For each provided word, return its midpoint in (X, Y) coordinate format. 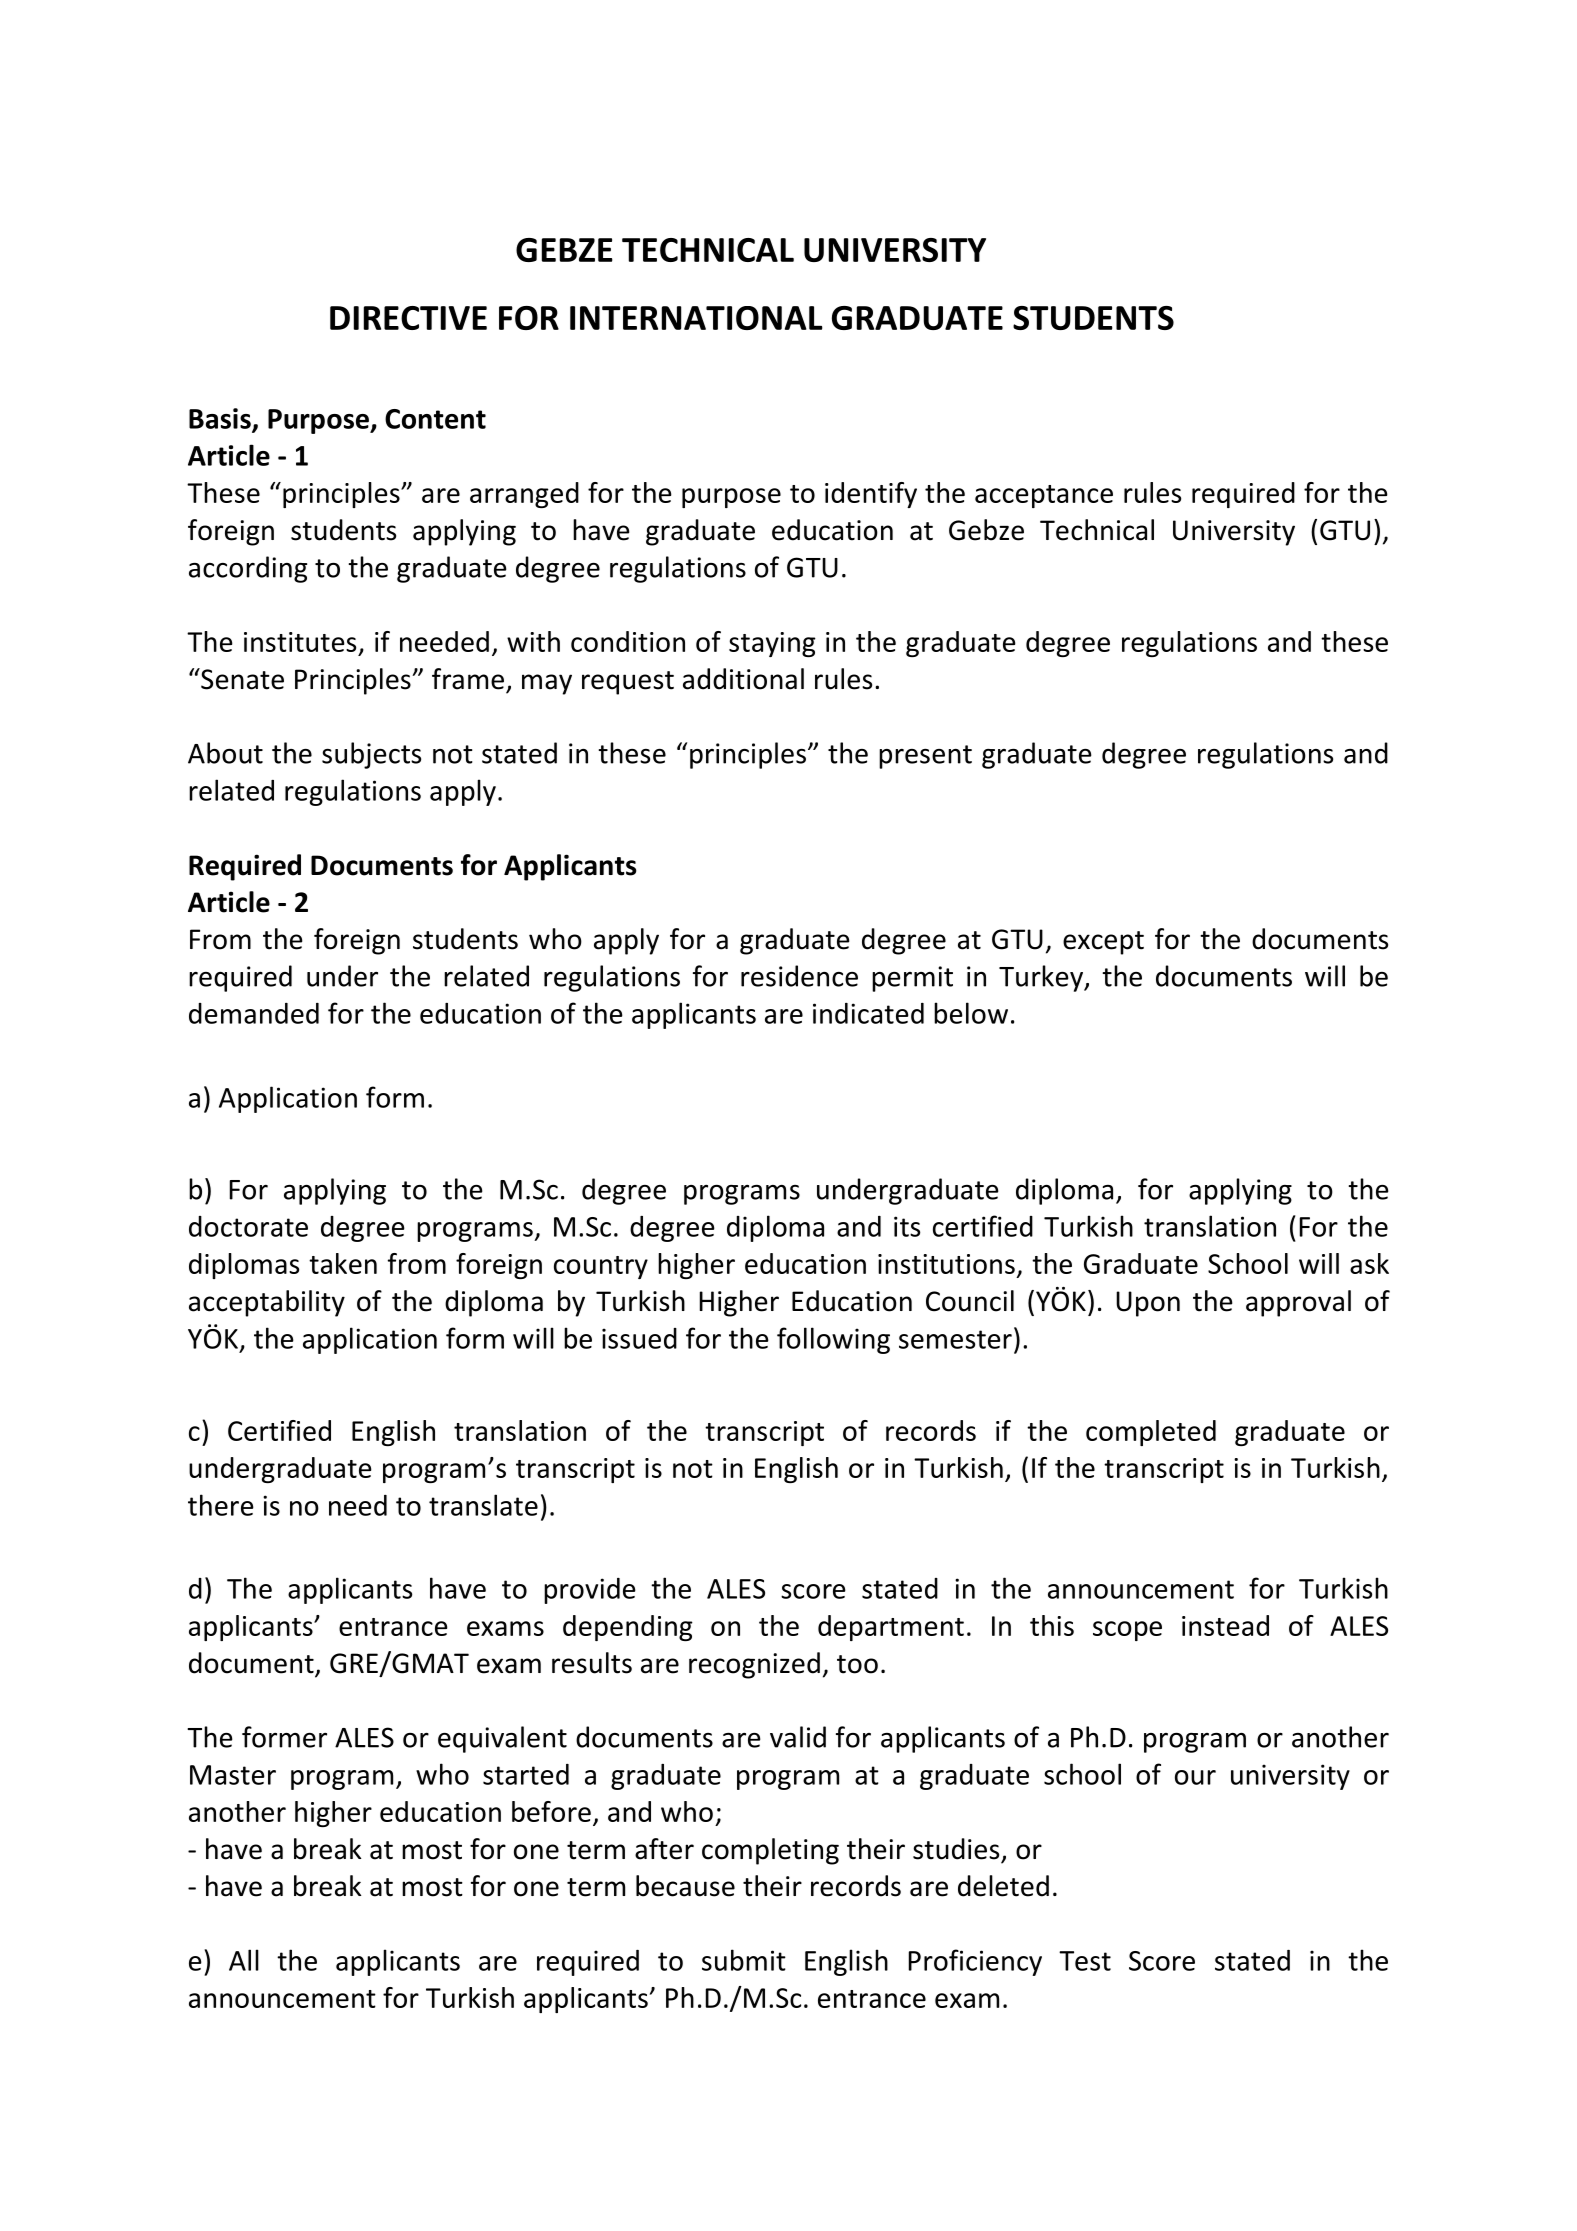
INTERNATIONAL (696, 318)
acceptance (1044, 496)
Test (1085, 1961)
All (244, 1960)
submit (744, 1960)
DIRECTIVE (408, 318)
